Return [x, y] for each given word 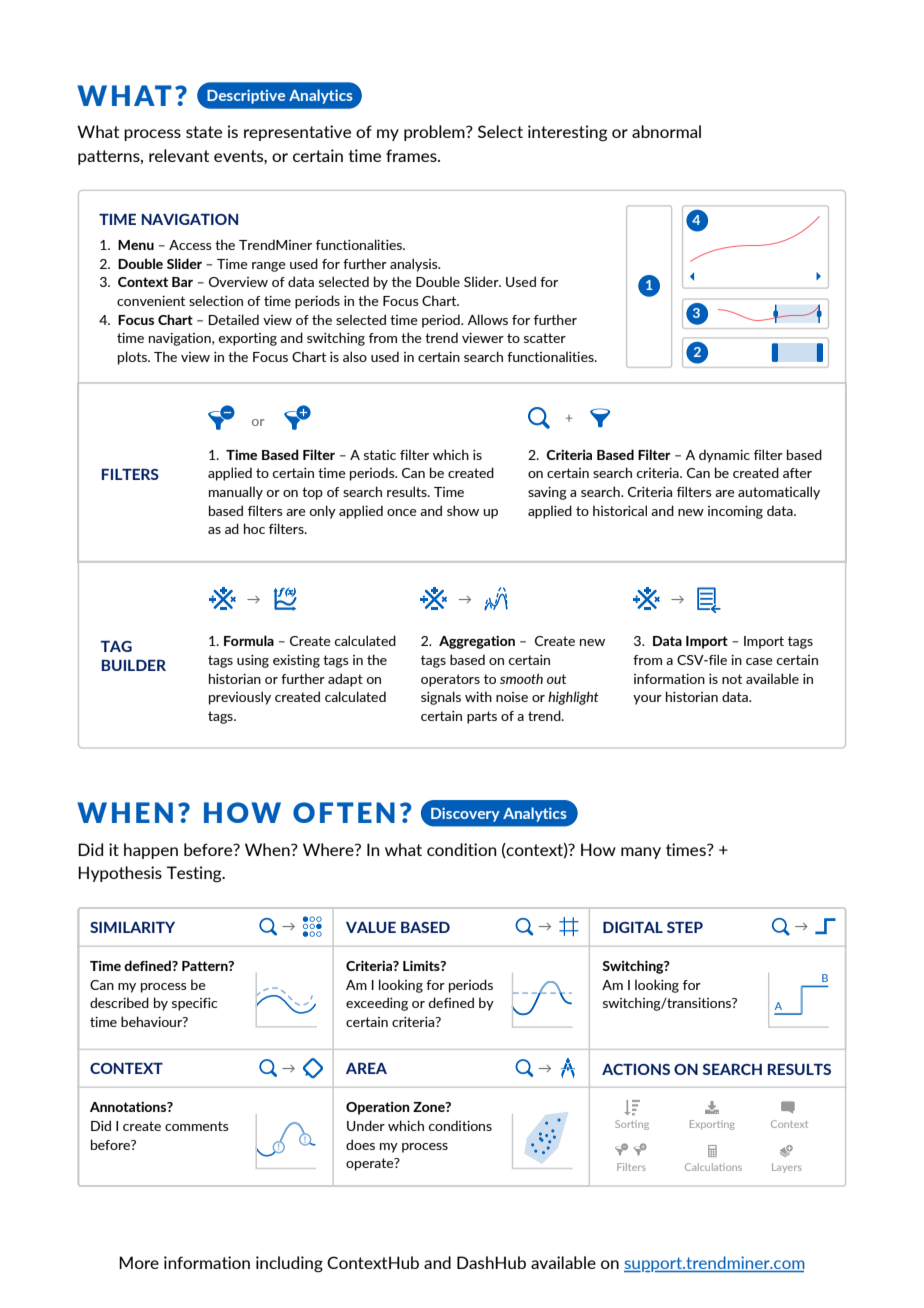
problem [435, 133]
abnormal [666, 131]
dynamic [724, 456]
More [139, 1262]
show [463, 510]
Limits [422, 966]
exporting [247, 339]
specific [194, 1004]
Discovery [465, 814]
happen [151, 851]
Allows [487, 319]
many [641, 853]
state [204, 132]
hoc [254, 528]
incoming [735, 512]
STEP [685, 927]
